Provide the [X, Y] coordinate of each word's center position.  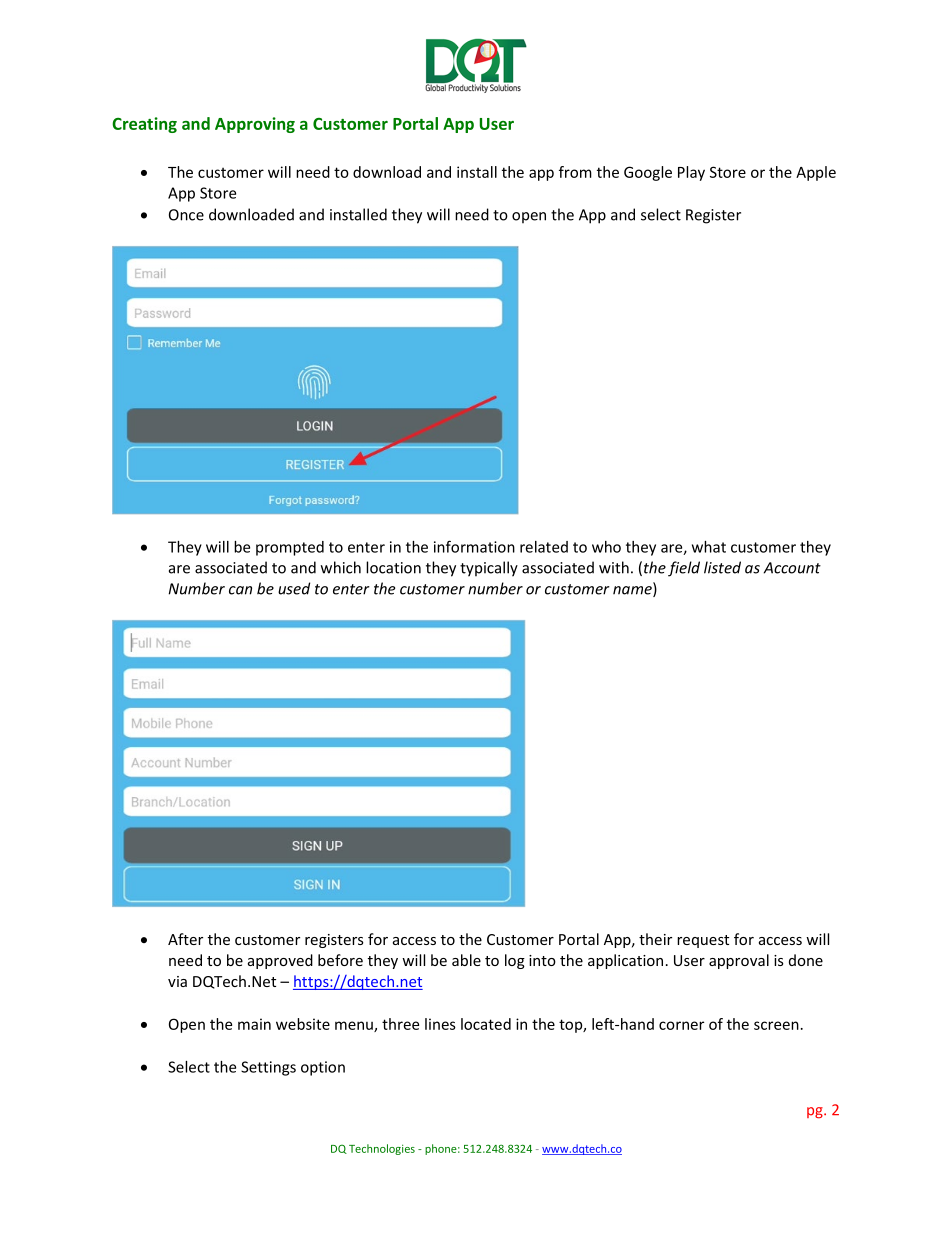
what [709, 547]
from [575, 172]
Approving [255, 125]
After [185, 939]
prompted [290, 548]
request [703, 941]
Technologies [382, 1149]
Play [691, 173]
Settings [268, 1068]
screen [776, 1025]
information [474, 546]
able [466, 960]
